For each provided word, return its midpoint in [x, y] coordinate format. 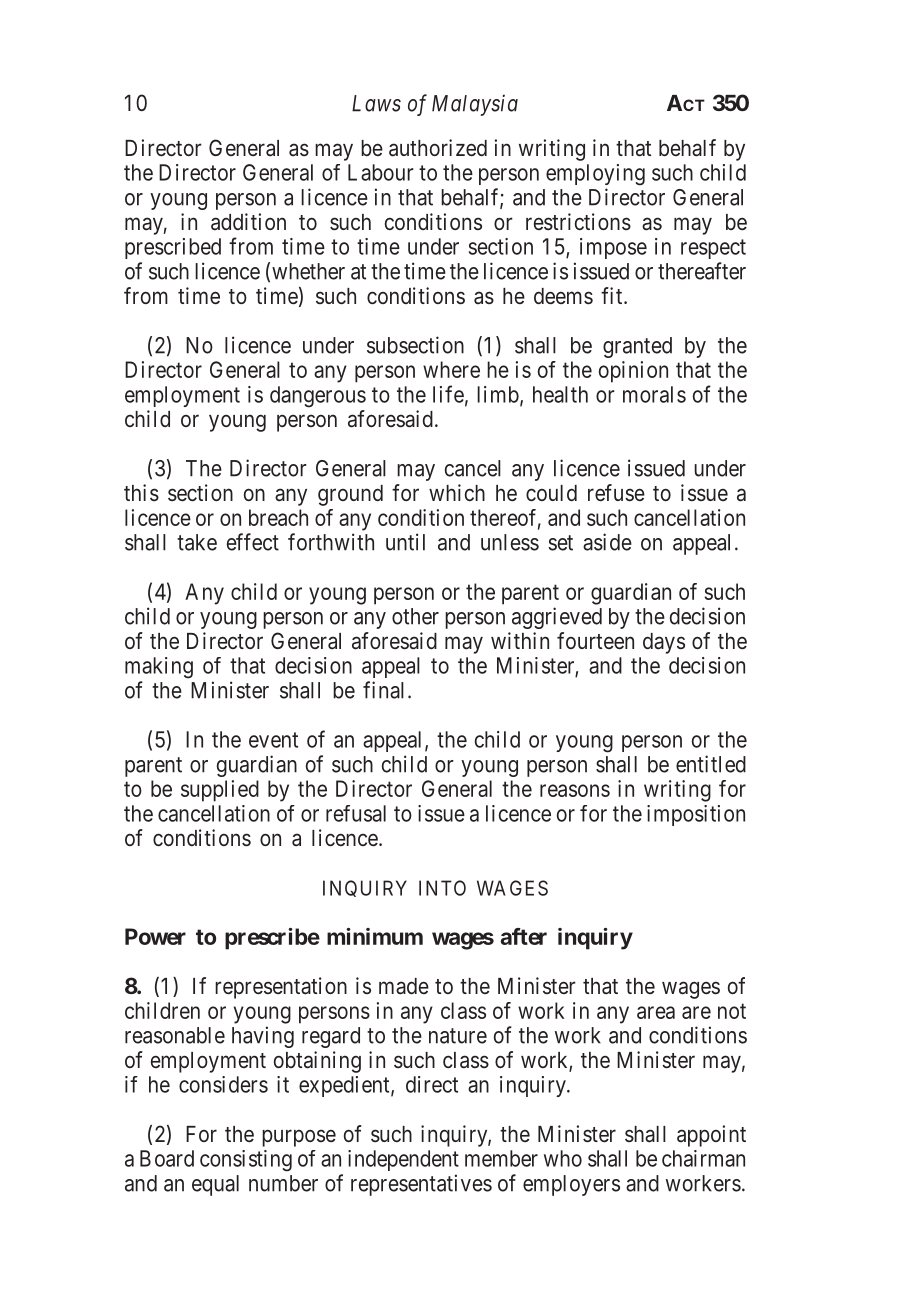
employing [595, 175]
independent [403, 1160]
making [159, 668]
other [415, 616]
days [664, 643]
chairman [703, 1158]
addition [248, 222]
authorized [438, 148]
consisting [246, 1161]
